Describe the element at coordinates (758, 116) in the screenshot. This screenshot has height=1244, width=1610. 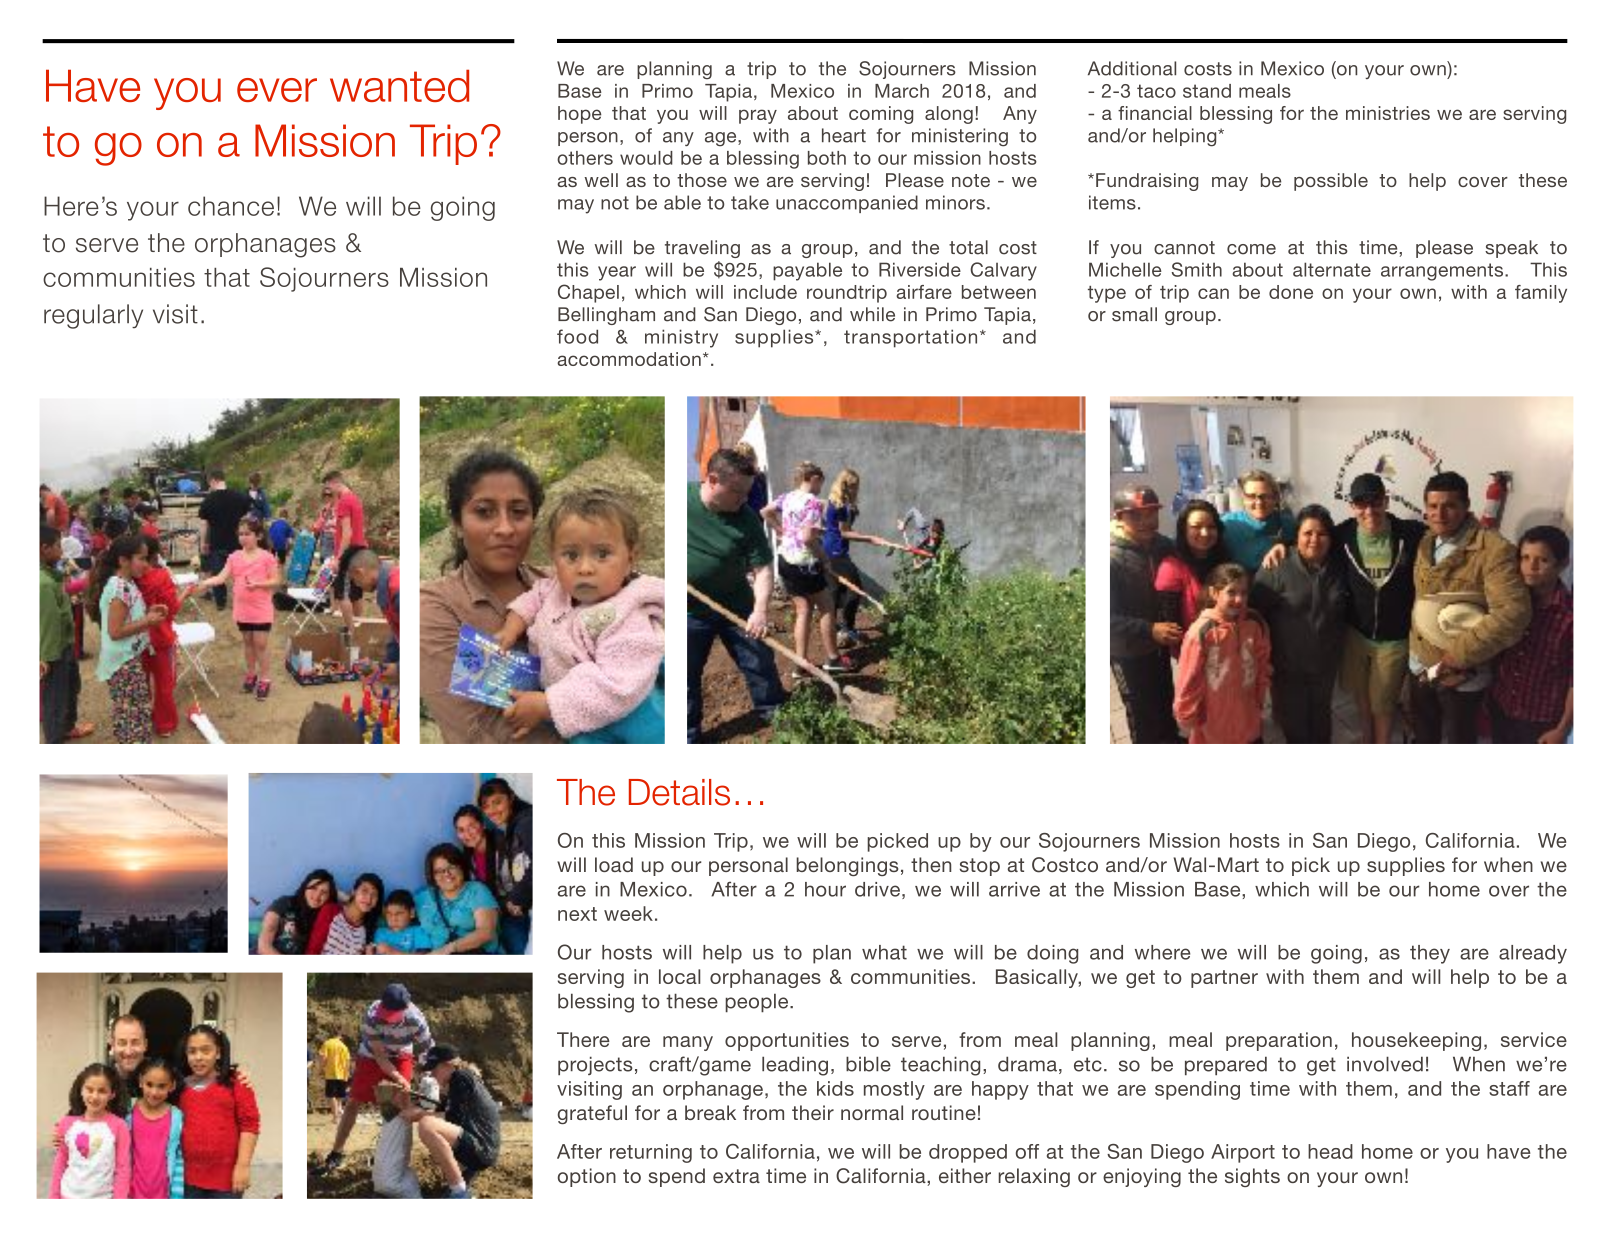
I see `pray` at that location.
